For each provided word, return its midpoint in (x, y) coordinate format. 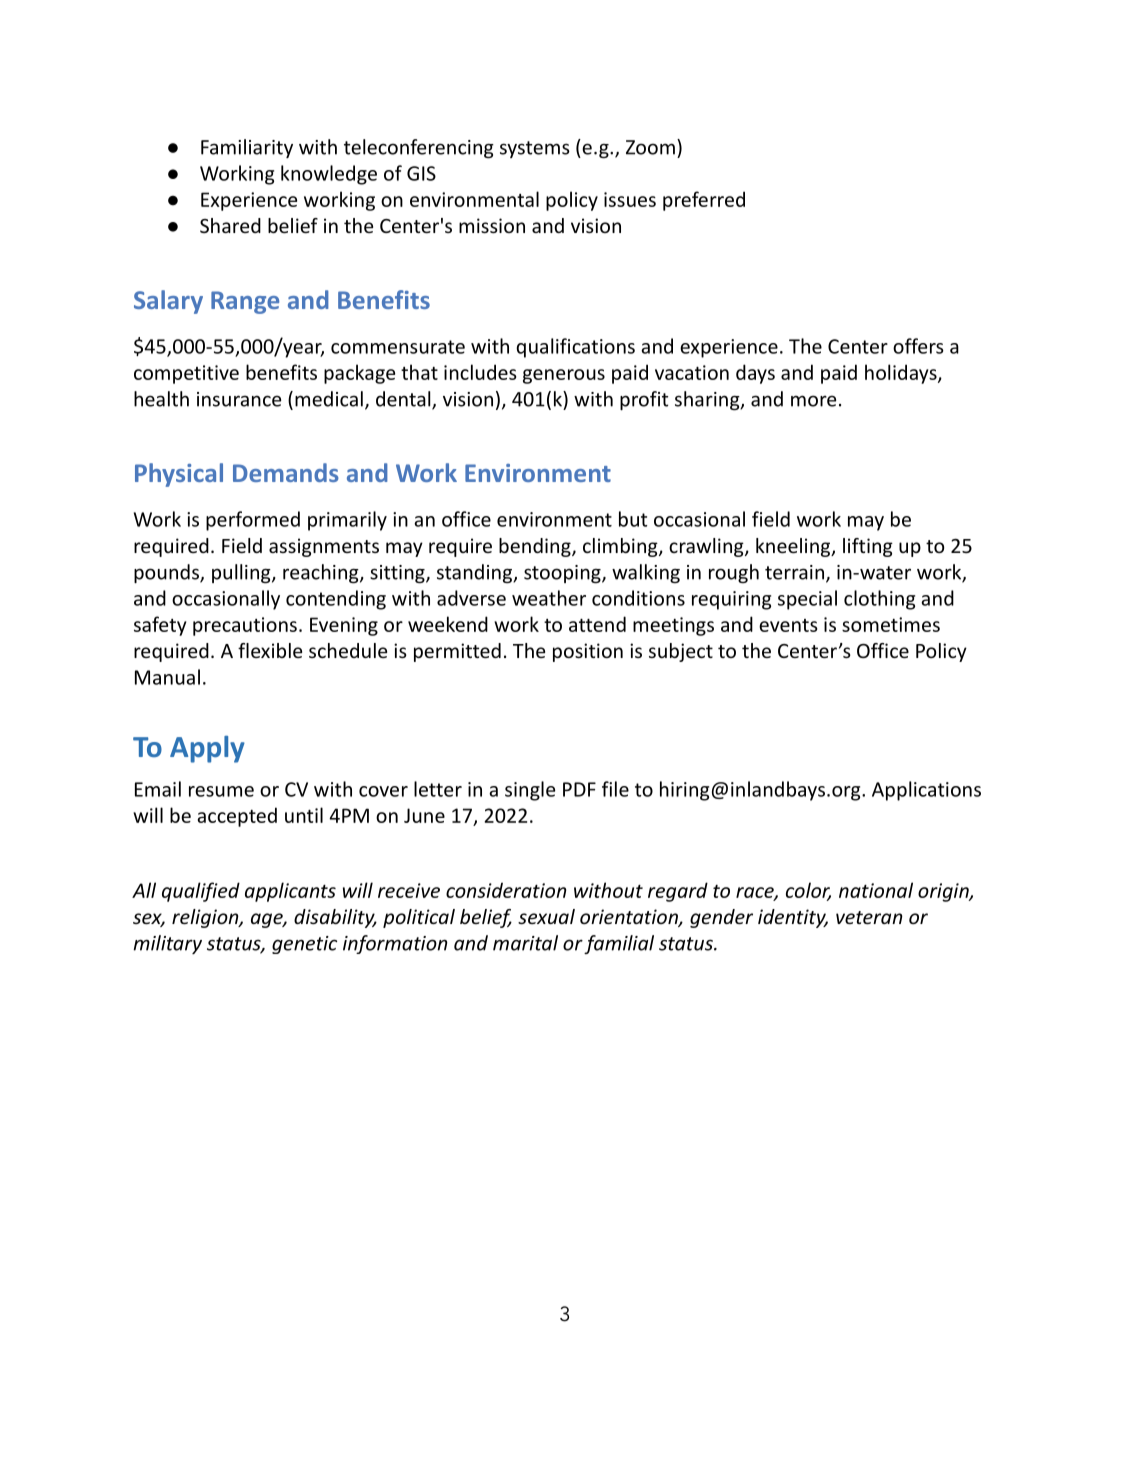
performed (253, 521)
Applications (926, 791)
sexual (546, 916)
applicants (290, 892)
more (814, 401)
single (530, 791)
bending (536, 547)
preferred (704, 201)
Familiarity (247, 148)
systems (535, 149)
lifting (868, 547)
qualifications (575, 348)
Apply (207, 749)
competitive (186, 374)
